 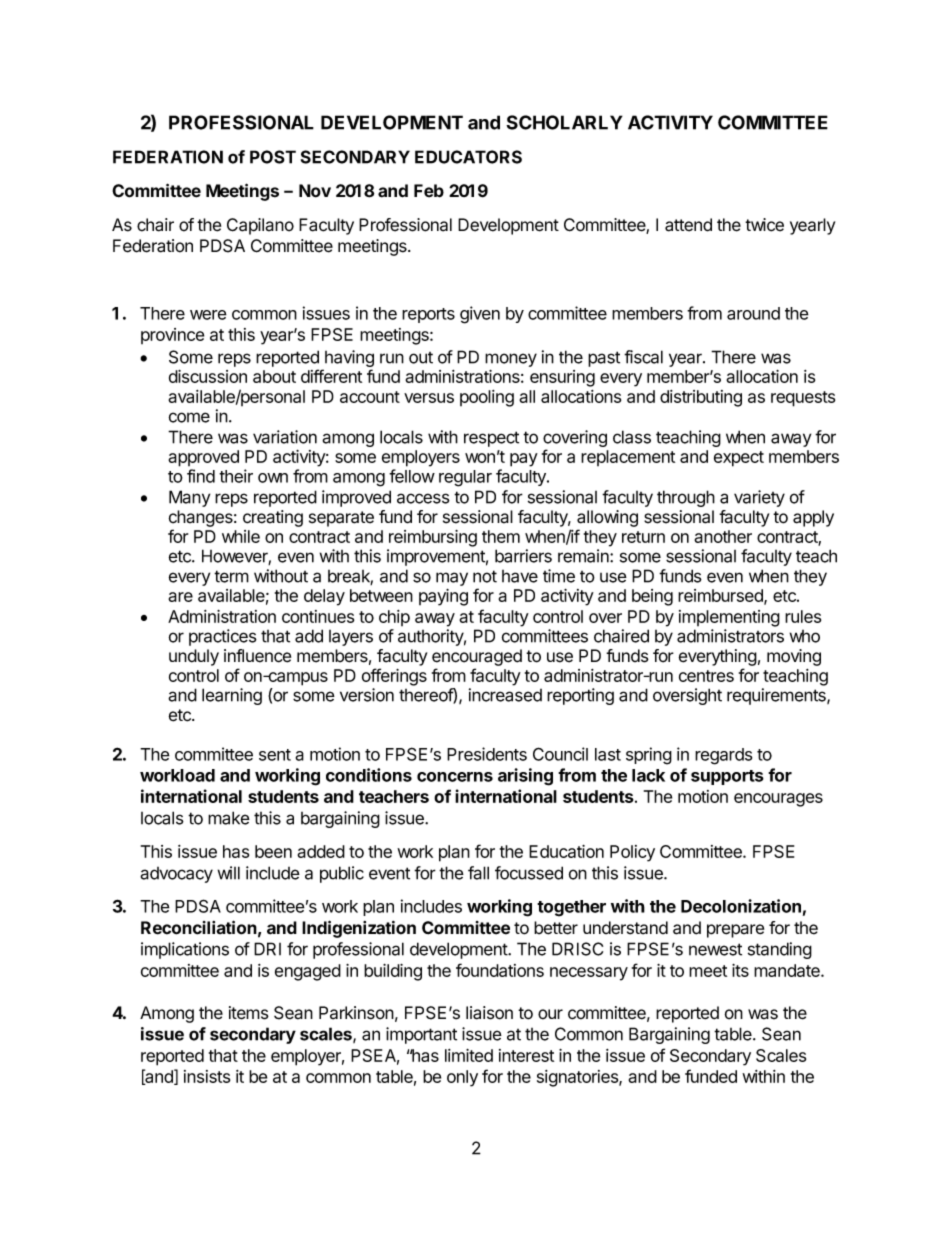 I want to click on EDUCATORS, so click(x=468, y=157).
